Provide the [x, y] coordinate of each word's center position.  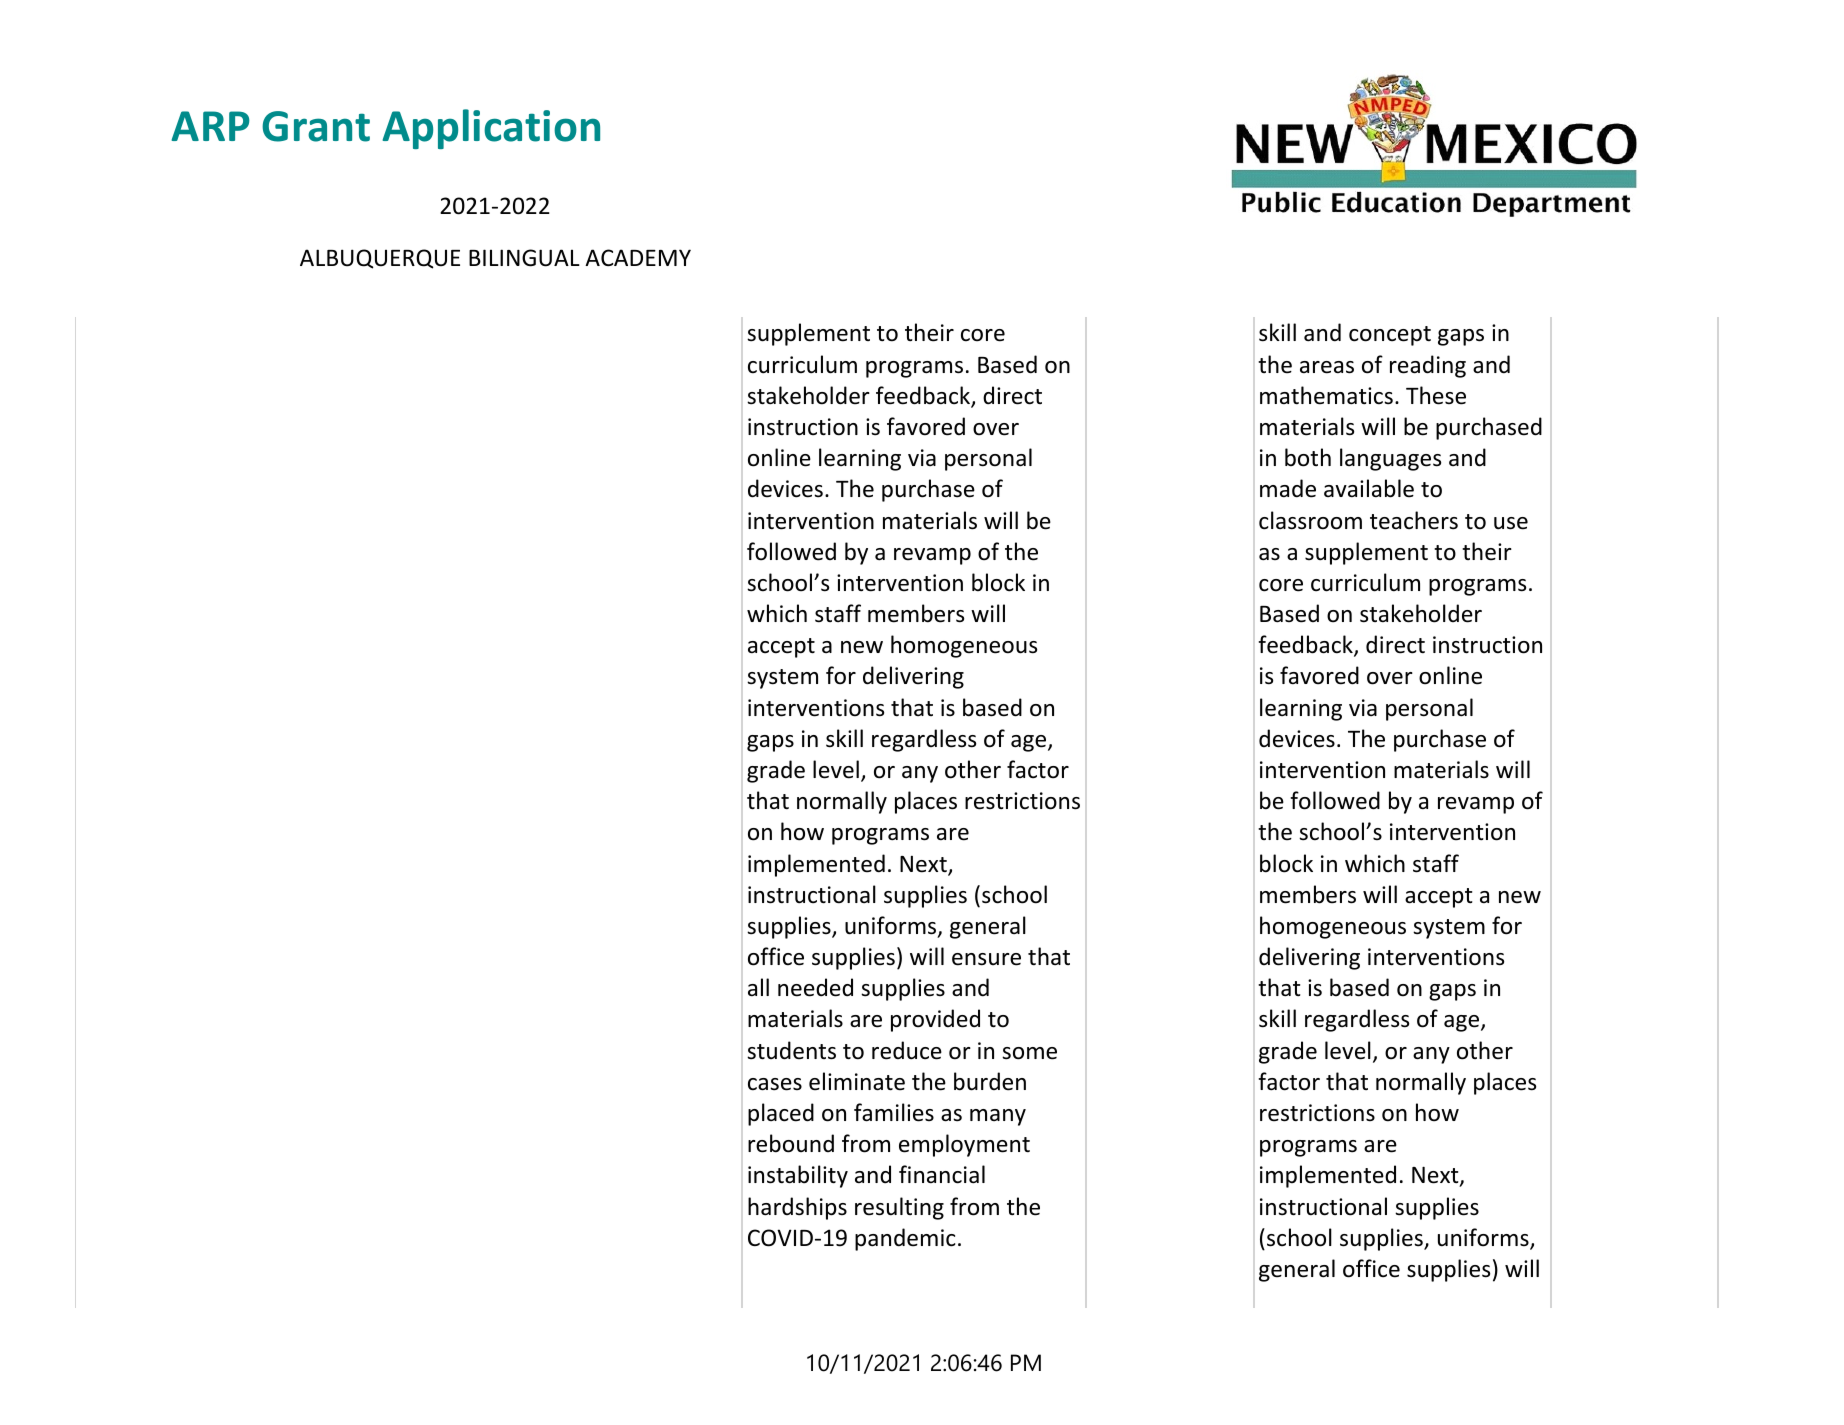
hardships [797, 1208]
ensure [986, 959]
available [1369, 488]
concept [1390, 336]
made [1288, 488]
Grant [316, 126]
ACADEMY [638, 257]
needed [815, 987]
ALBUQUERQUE [380, 259]
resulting [899, 1208]
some [1029, 1053]
